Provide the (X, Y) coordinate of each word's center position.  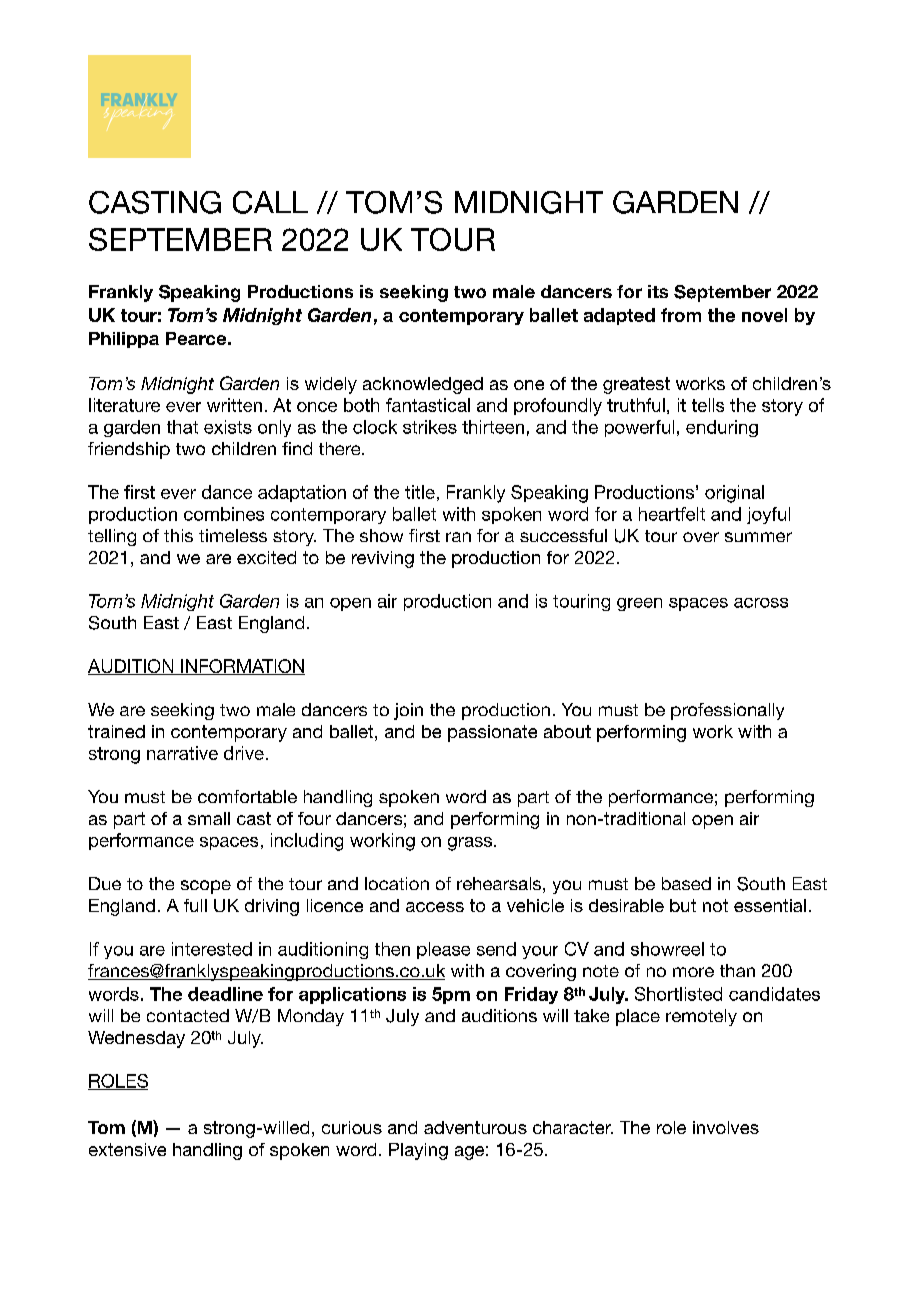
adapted (619, 316)
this (178, 535)
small (209, 818)
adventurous (475, 1127)
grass (470, 844)
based (686, 883)
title (420, 492)
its (658, 291)
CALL (270, 202)
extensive (127, 1149)
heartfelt (672, 514)
